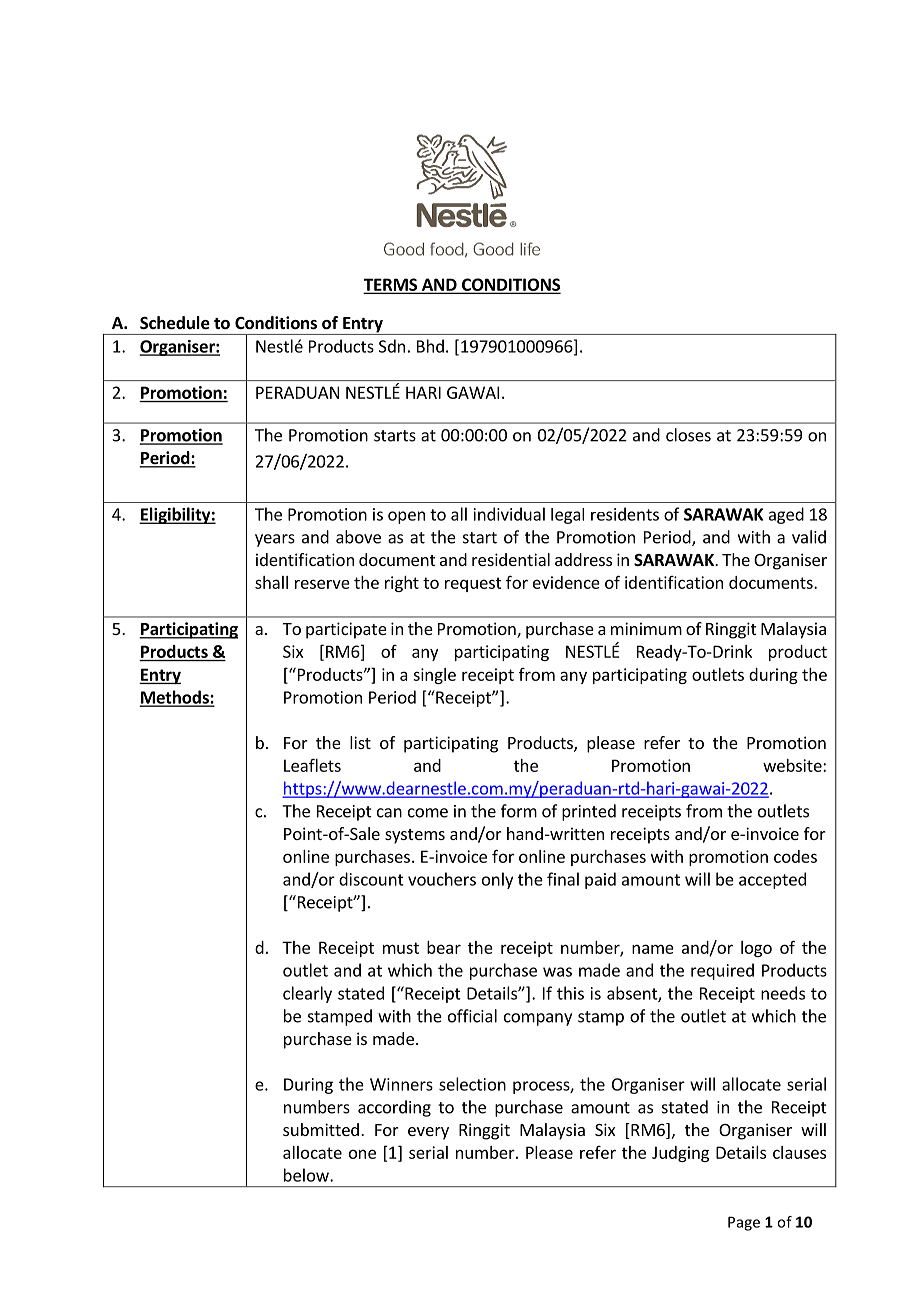  What do you see at coordinates (428, 1133) in the screenshot?
I see `every` at bounding box center [428, 1133].
